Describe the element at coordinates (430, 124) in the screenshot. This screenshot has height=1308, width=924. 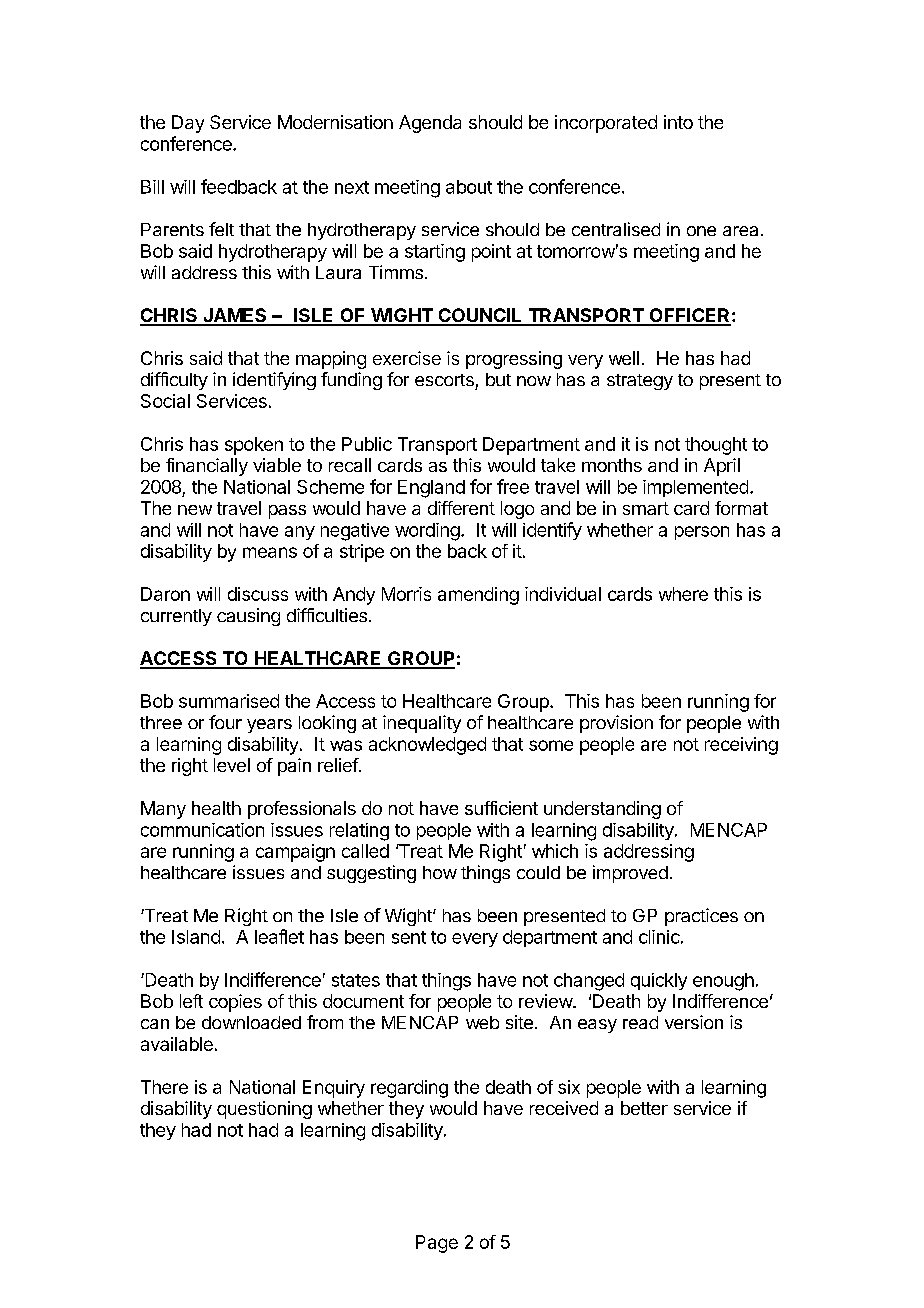
I see `Agenda` at that location.
